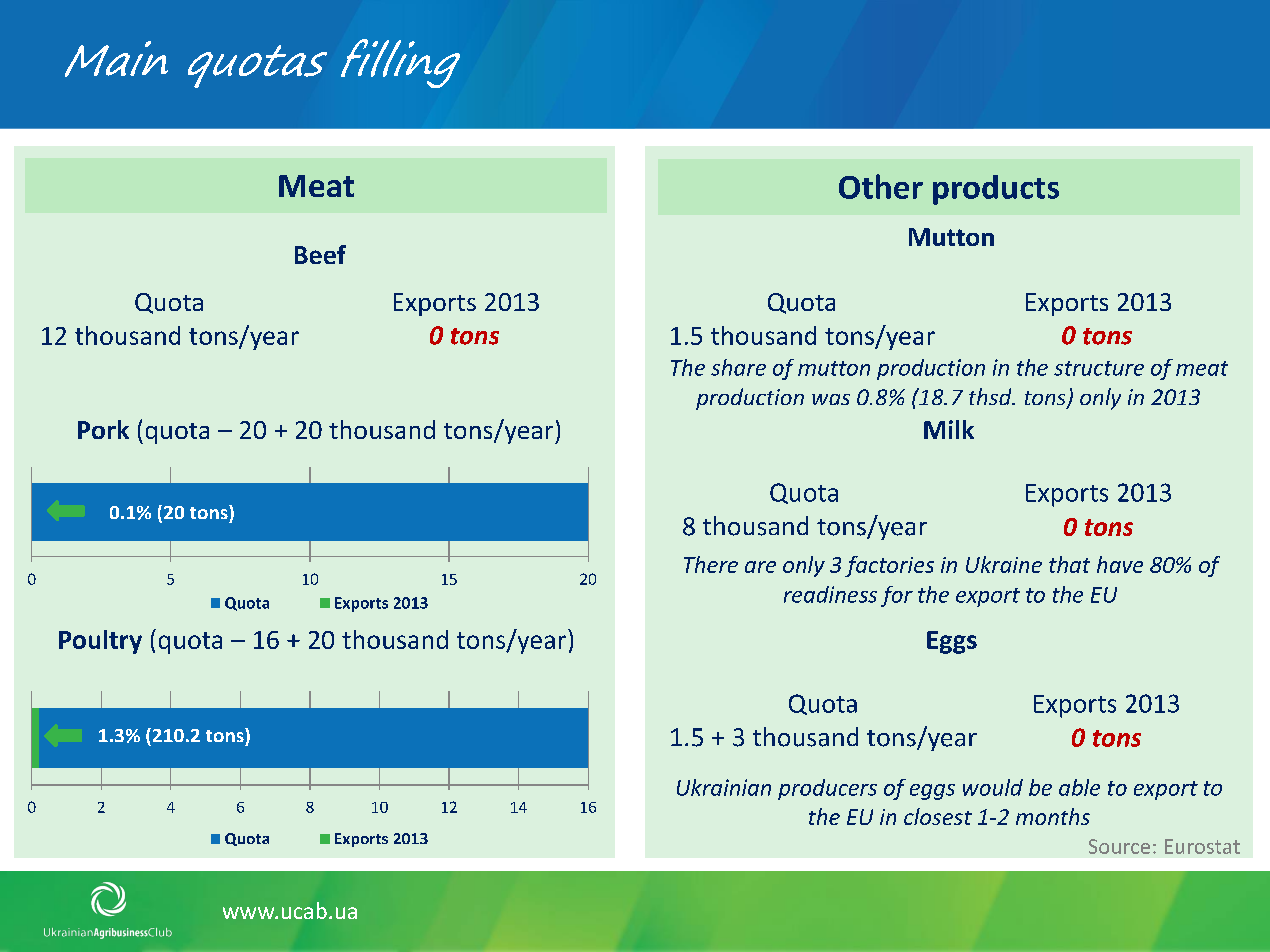 The width and height of the screenshot is (1270, 952). I want to click on Beef, so click(320, 254).
